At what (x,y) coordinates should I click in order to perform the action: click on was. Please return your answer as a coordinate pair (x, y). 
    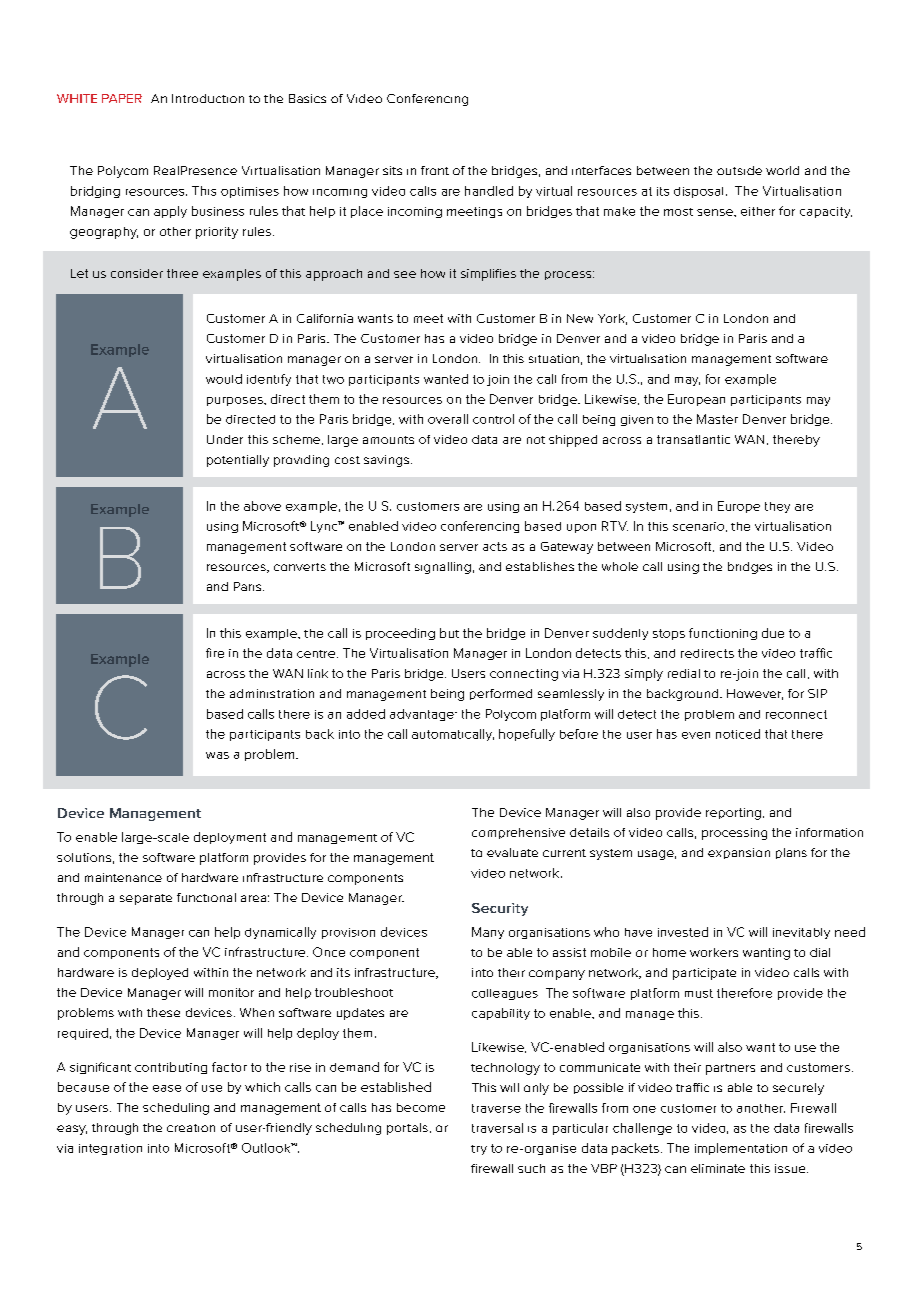
    Looking at the image, I should click on (217, 755).
